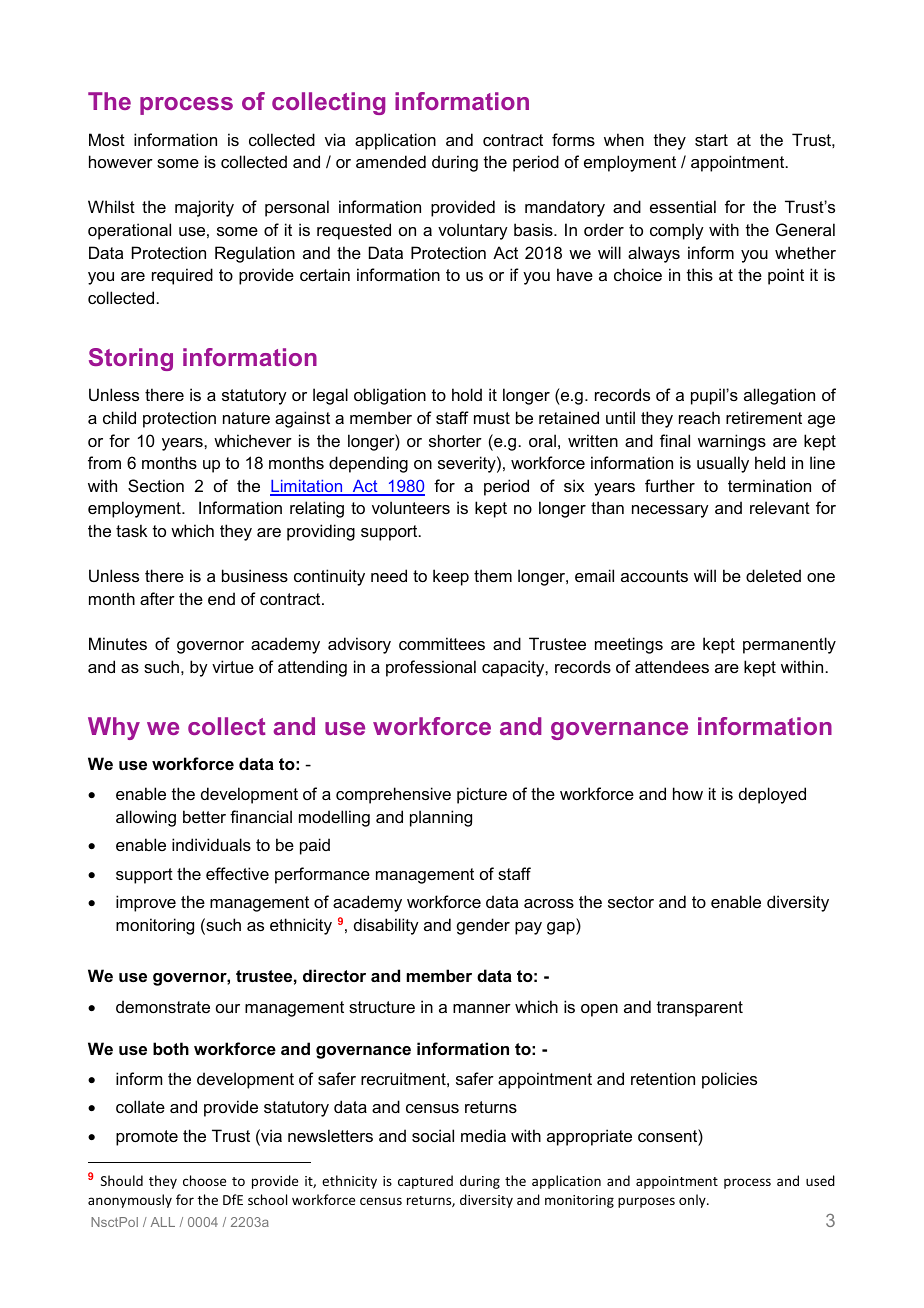 This screenshot has height=1308, width=924. I want to click on retirement, so click(764, 417).
